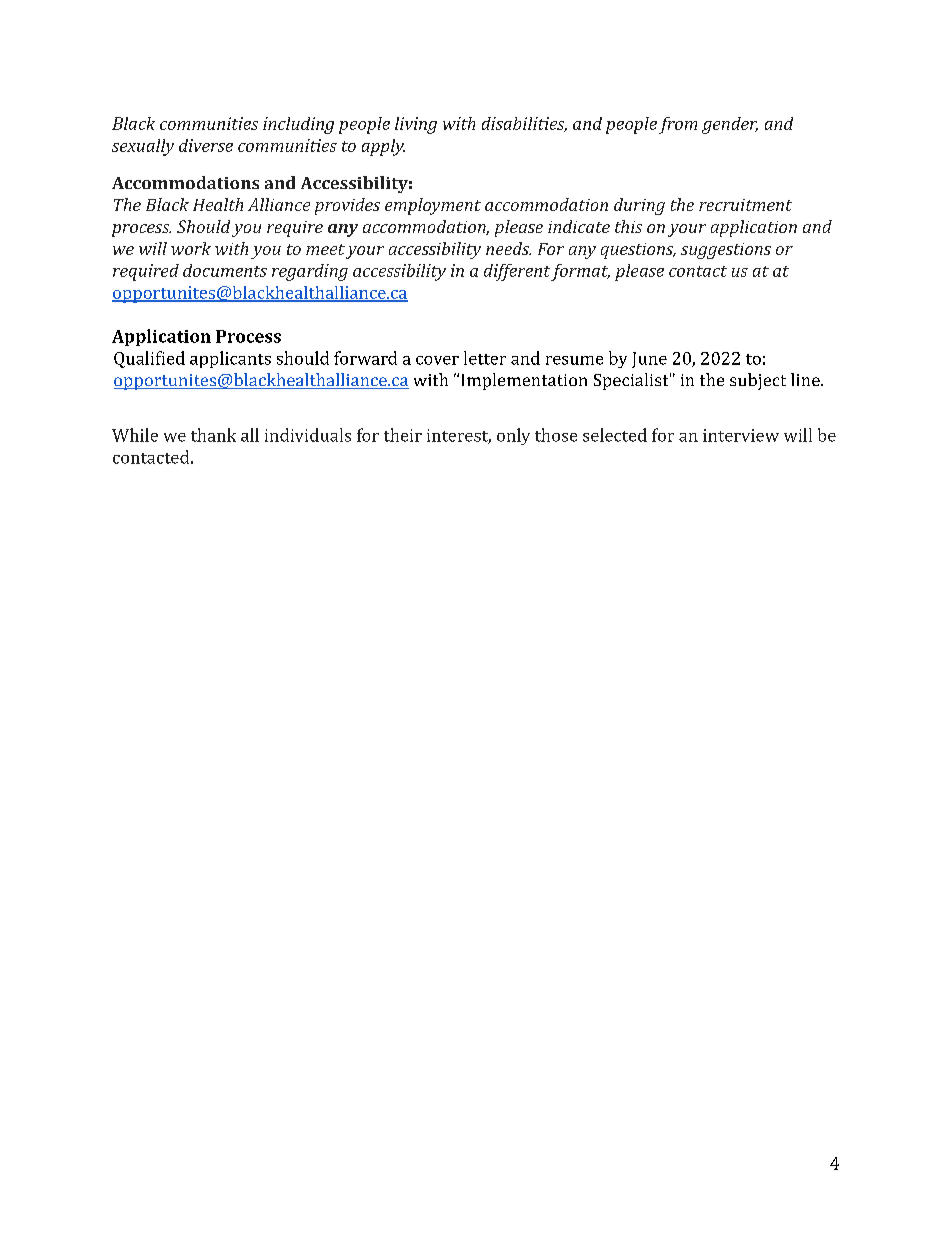 Image resolution: width=952 pixels, height=1233 pixels. I want to click on thank, so click(213, 435).
